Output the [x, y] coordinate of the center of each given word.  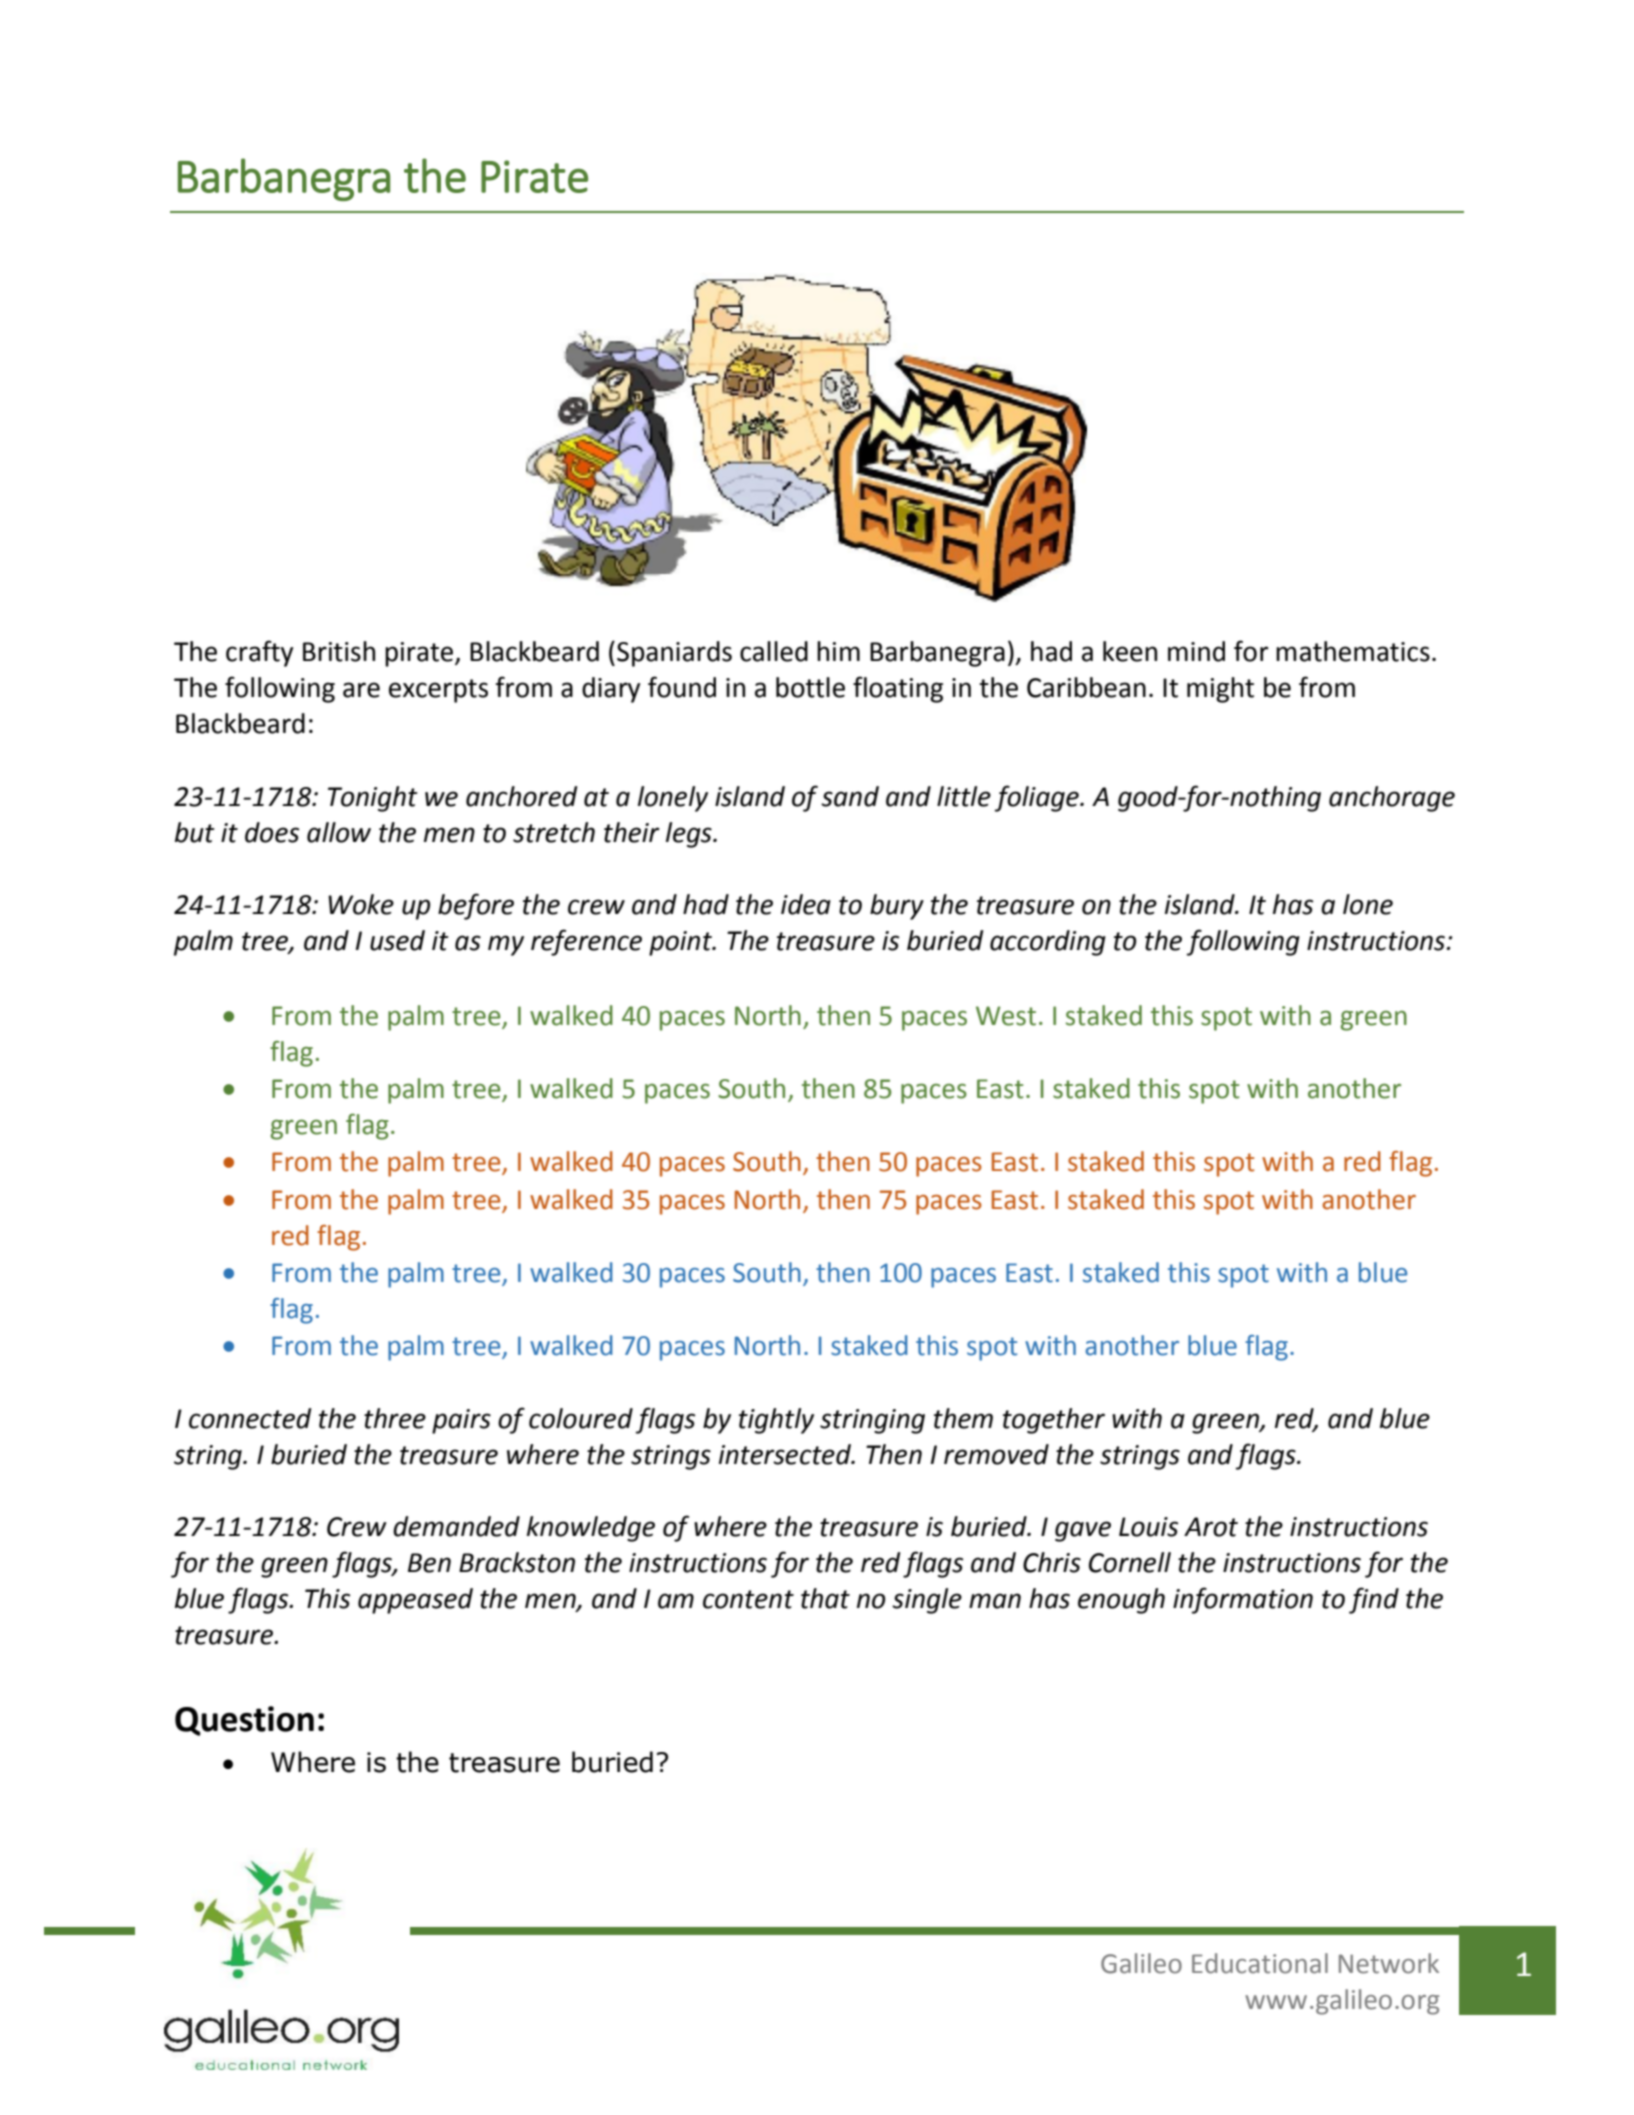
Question [244, 1721]
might [1220, 690]
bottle [810, 687]
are [361, 690]
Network [1389, 1963]
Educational [1260, 1963]
